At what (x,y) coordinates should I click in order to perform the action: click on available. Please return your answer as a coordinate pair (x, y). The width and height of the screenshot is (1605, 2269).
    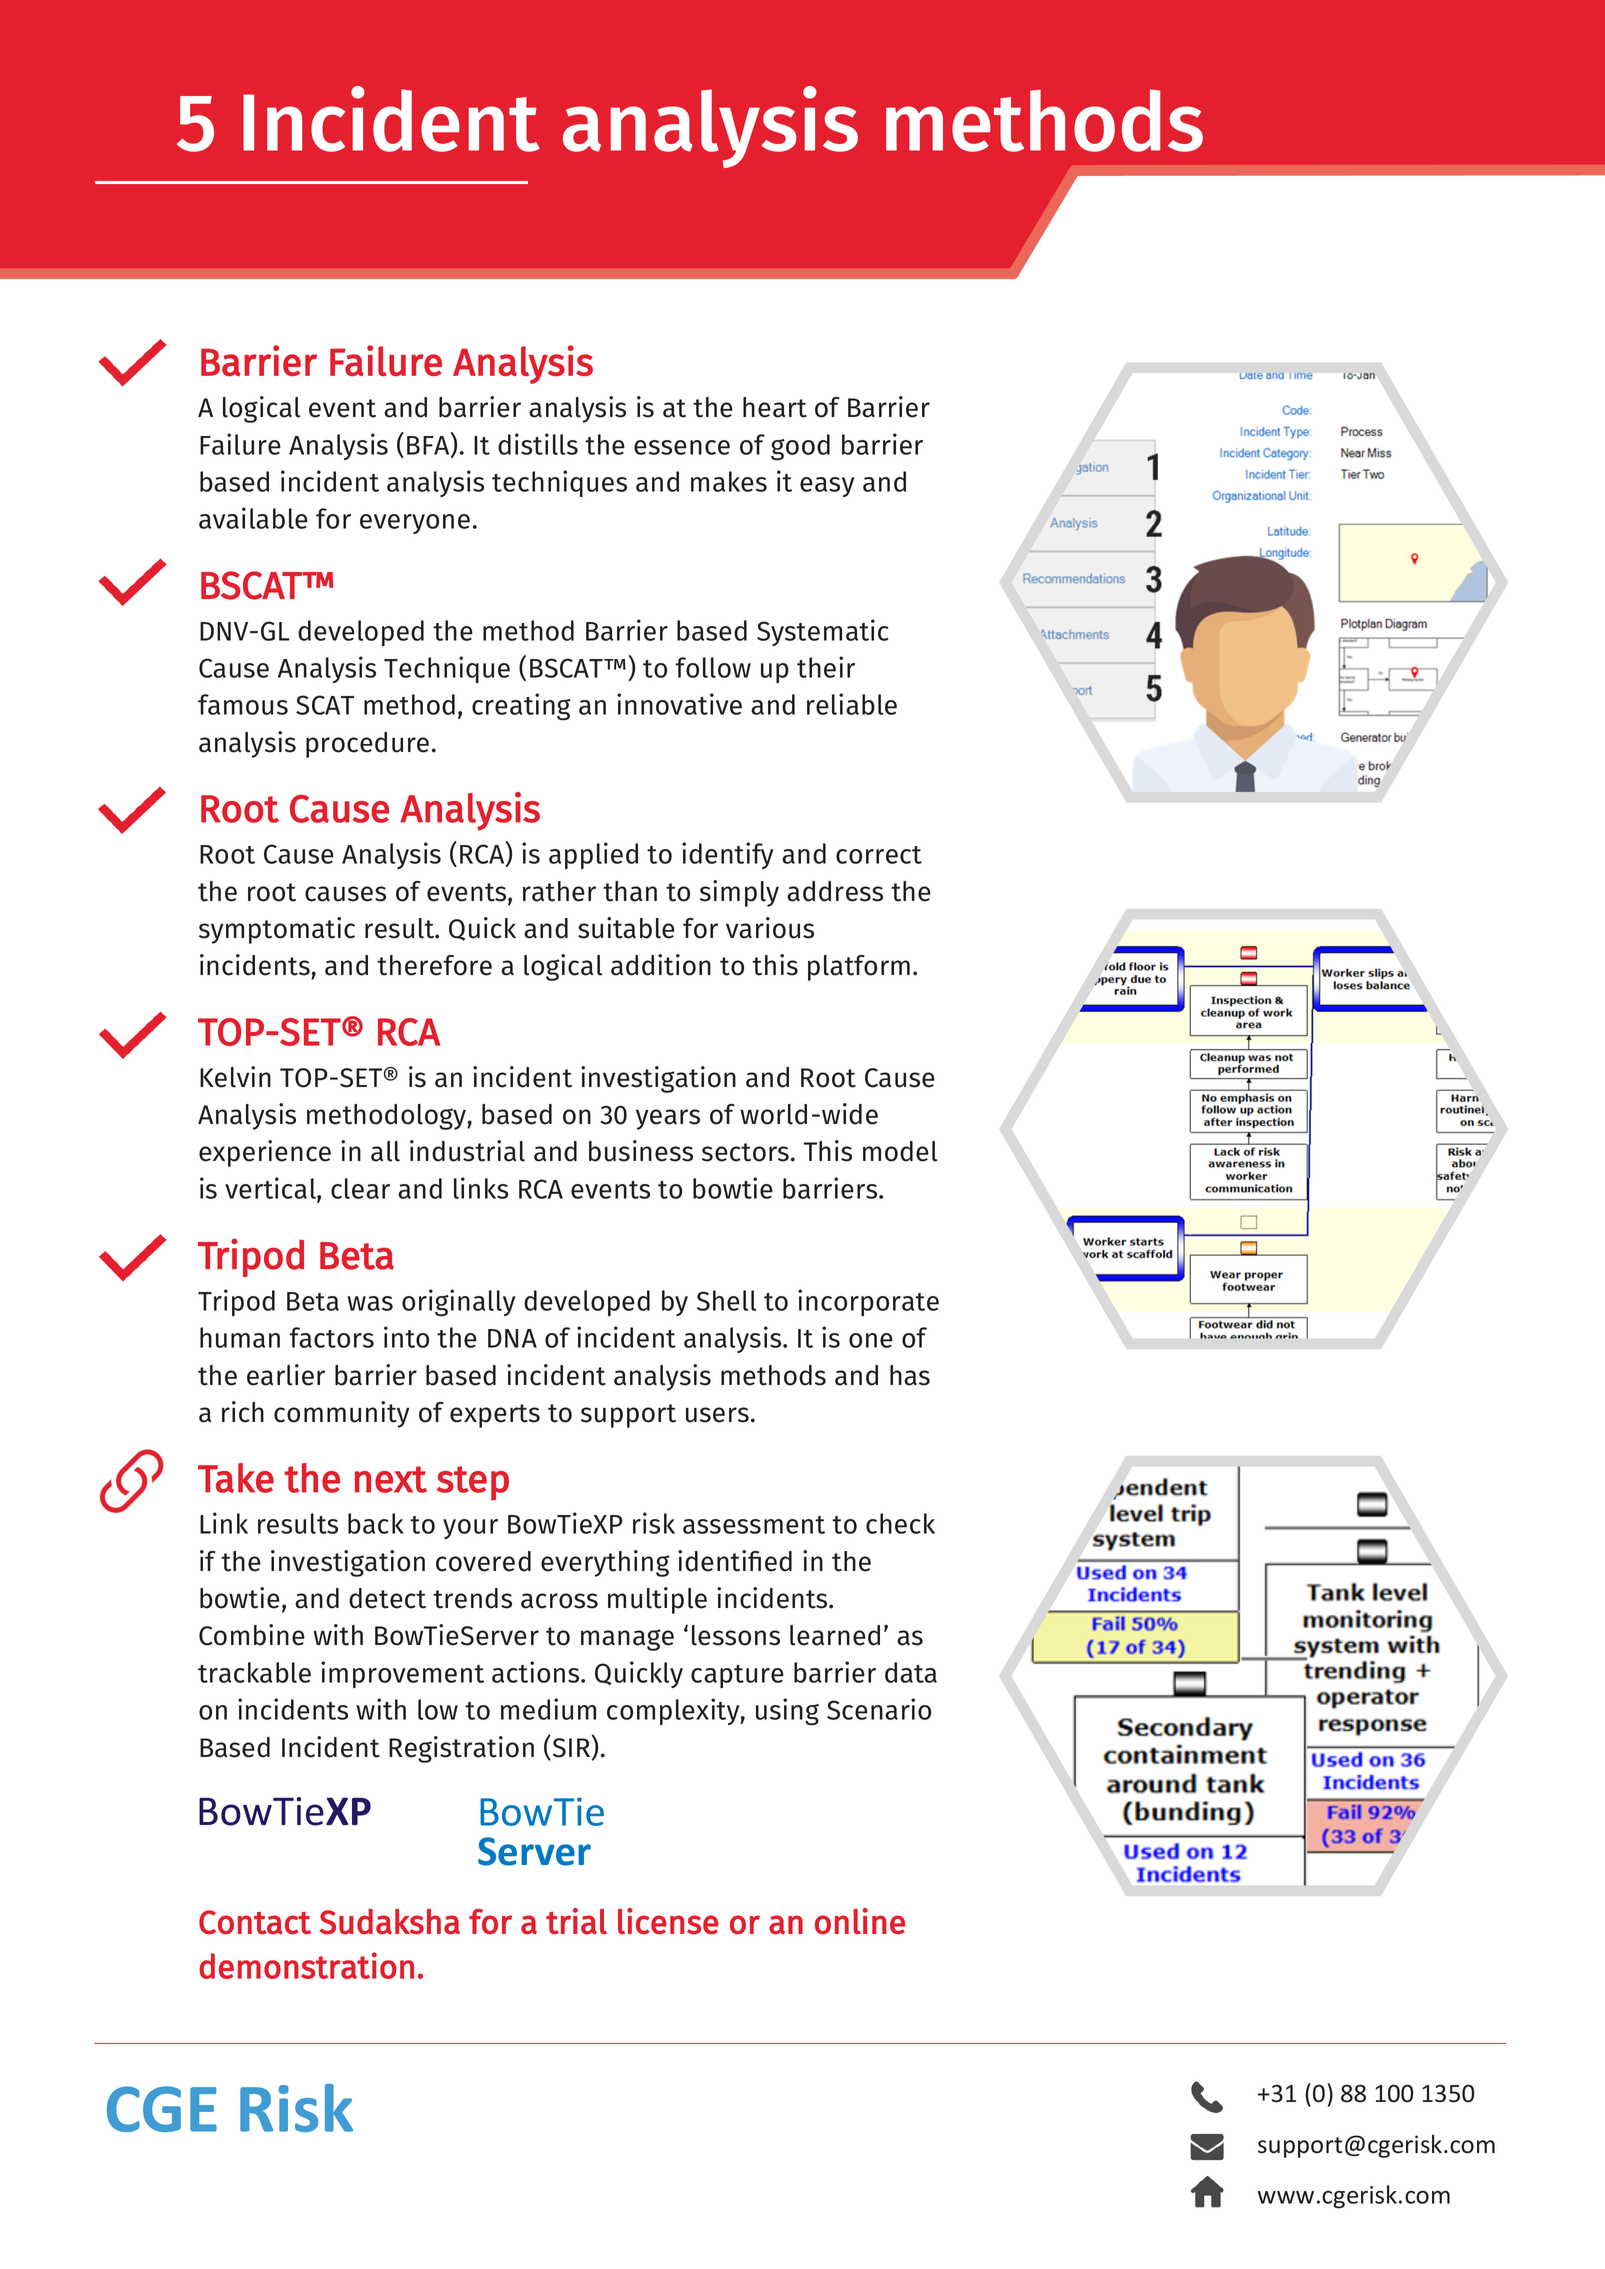
    Looking at the image, I should click on (253, 518).
